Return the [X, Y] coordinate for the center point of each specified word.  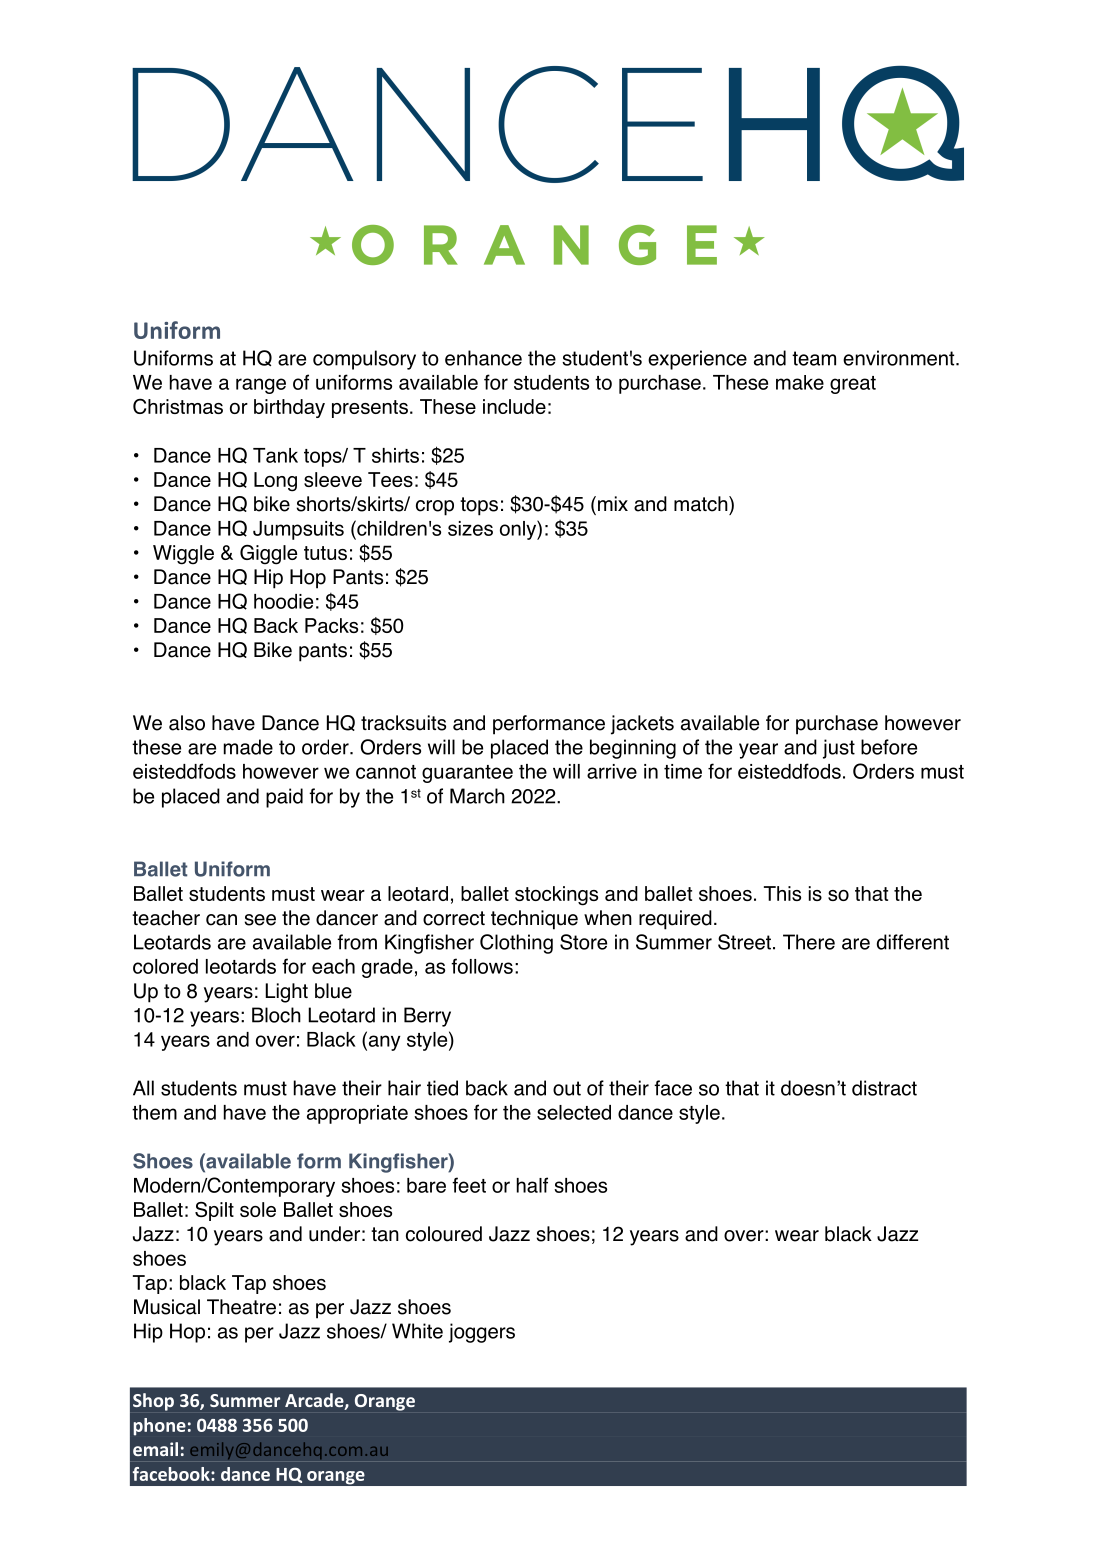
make [800, 382]
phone [160, 1427]
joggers [482, 1333]
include [514, 406]
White [417, 1331]
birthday [289, 408]
